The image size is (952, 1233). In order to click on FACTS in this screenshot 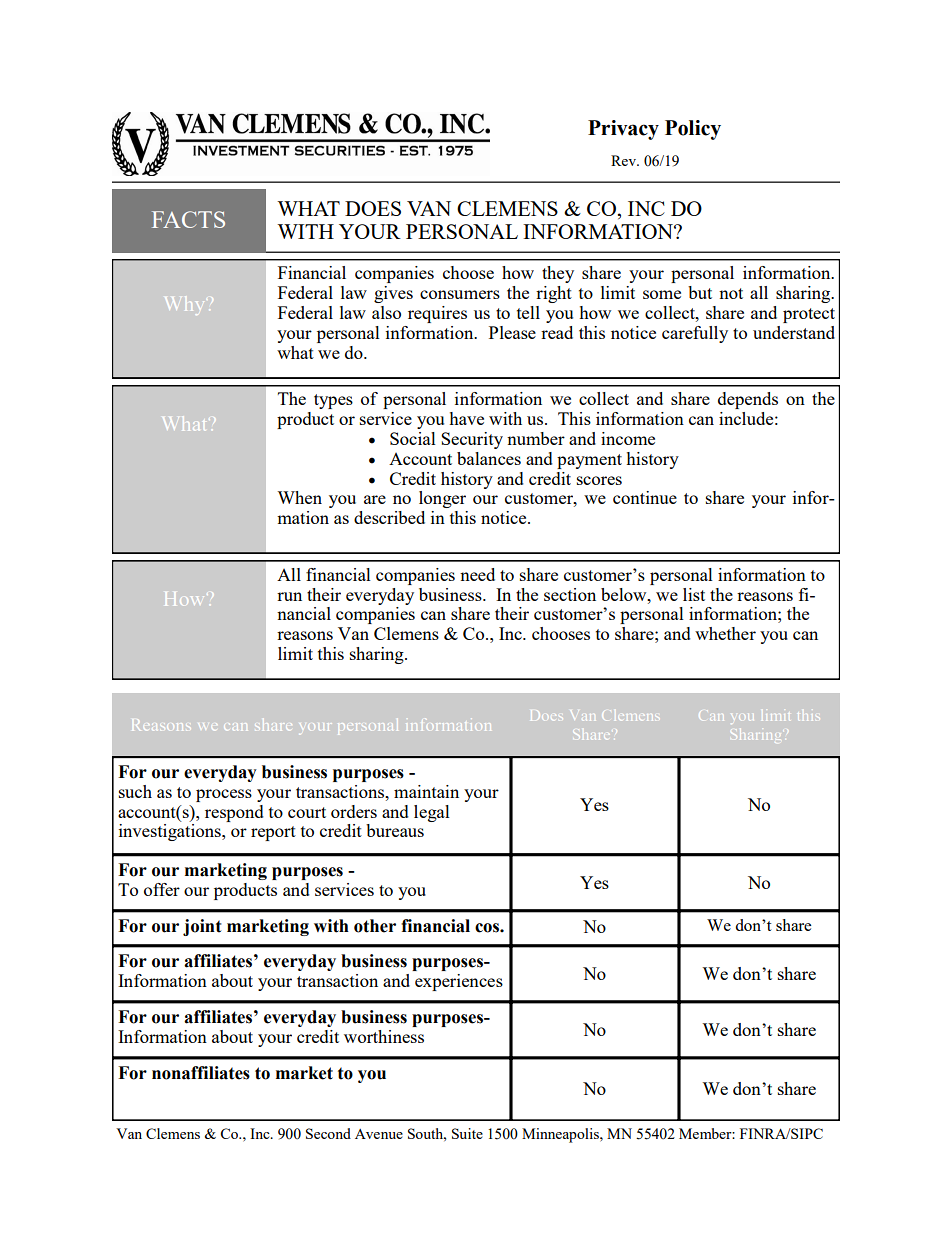, I will do `click(188, 219)`.
